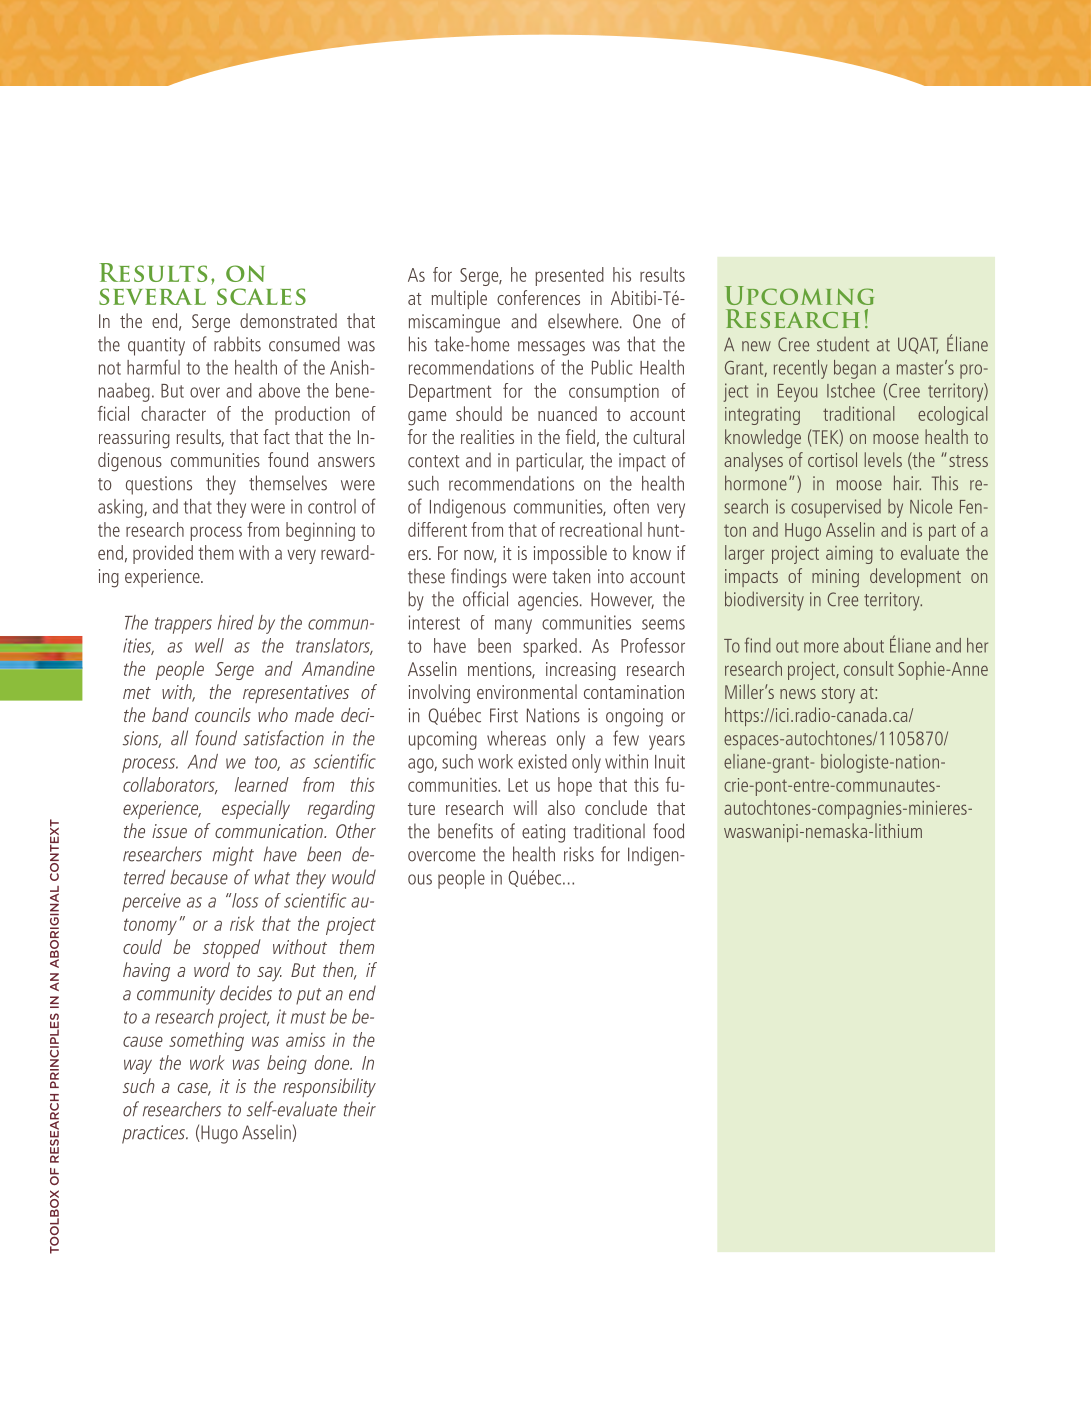  What do you see at coordinates (223, 714) in the screenshot?
I see `councils` at bounding box center [223, 714].
